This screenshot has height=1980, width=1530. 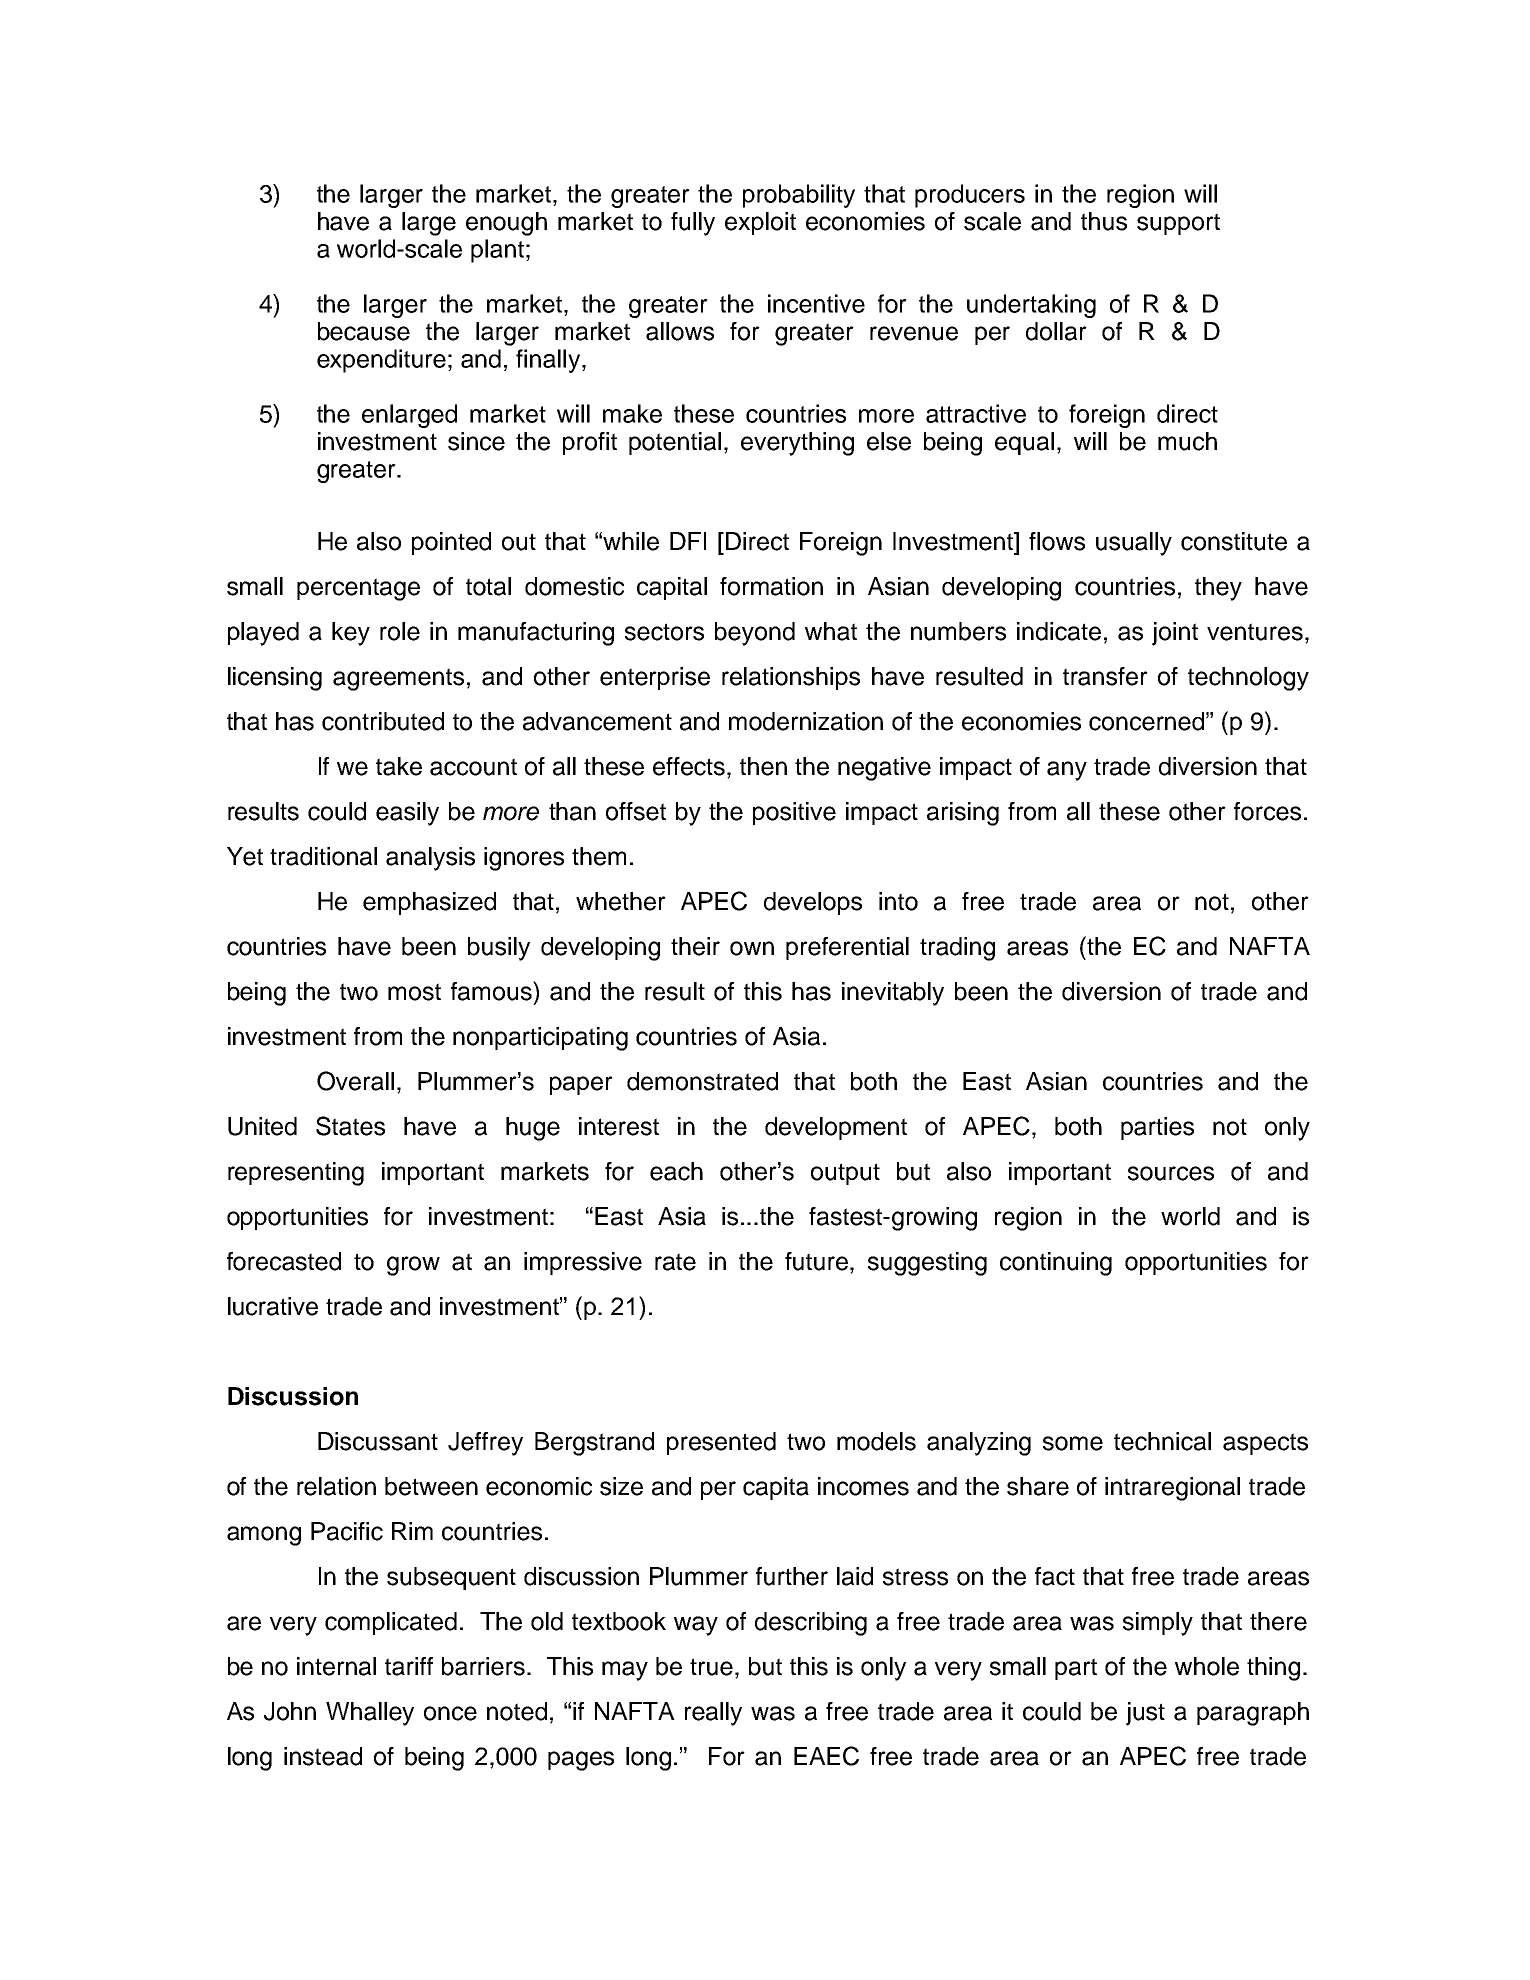 What do you see at coordinates (721, 1443) in the screenshot?
I see `presented` at bounding box center [721, 1443].
